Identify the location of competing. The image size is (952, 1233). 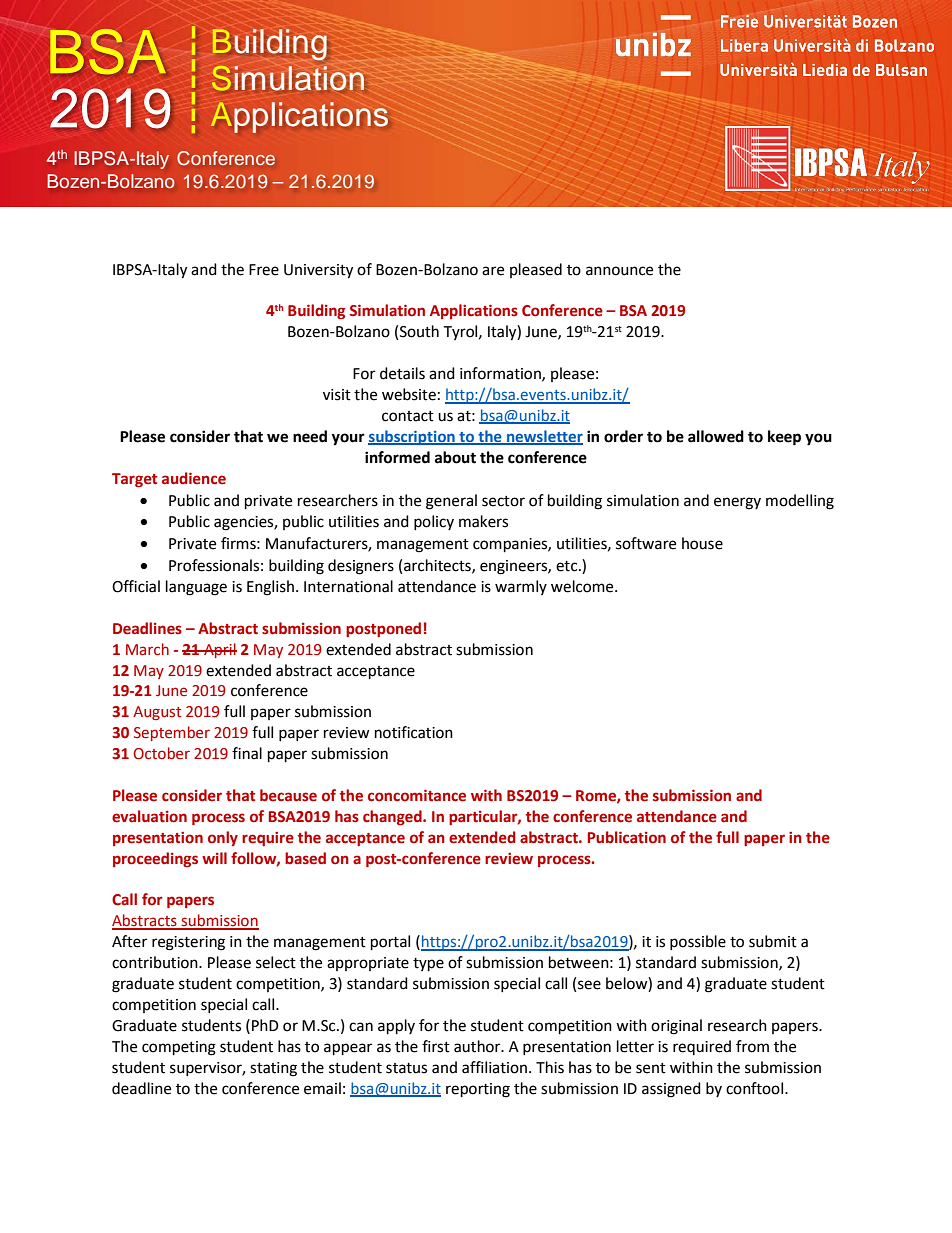
(179, 1048).
